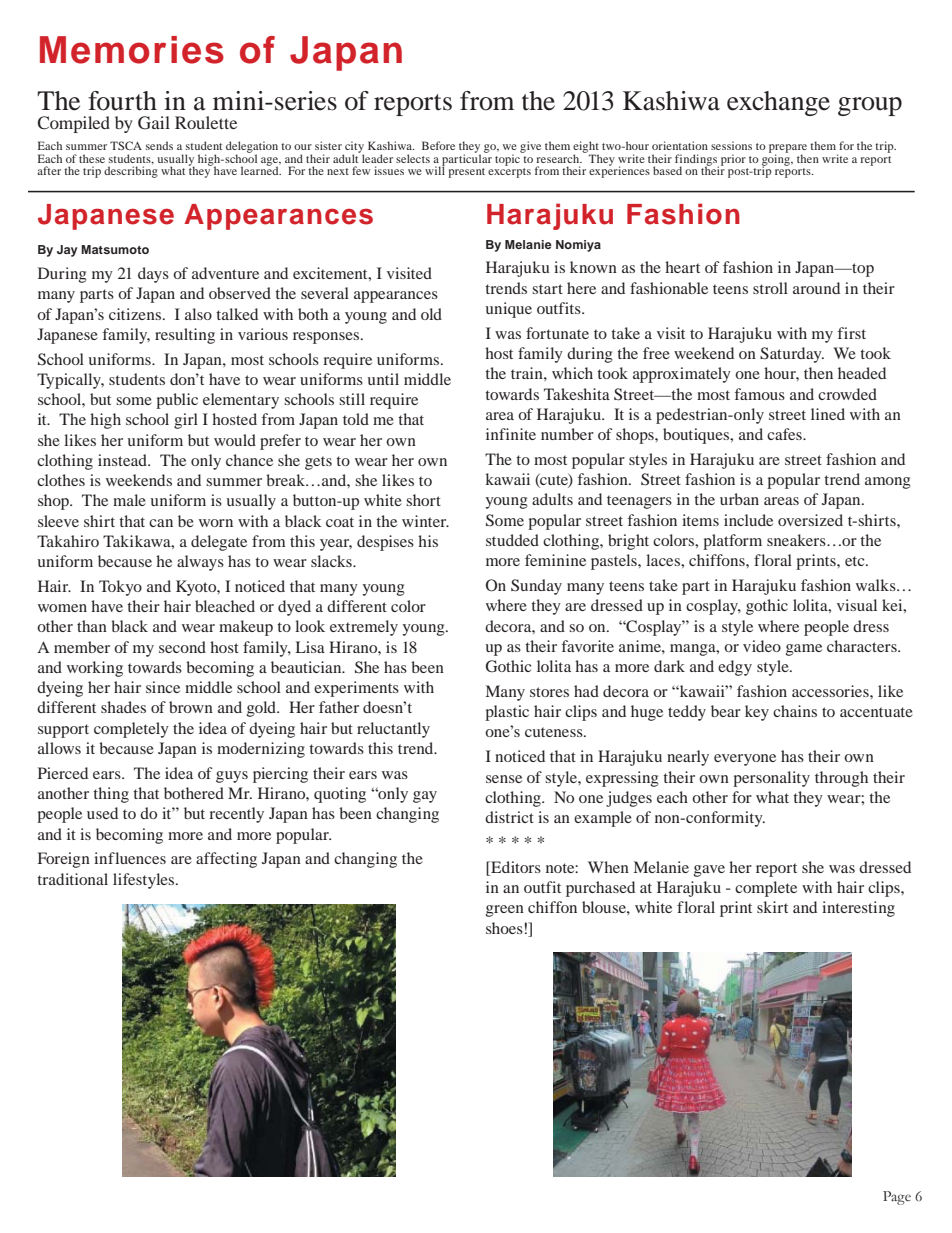  What do you see at coordinates (795, 711) in the screenshot?
I see `chains` at bounding box center [795, 711].
